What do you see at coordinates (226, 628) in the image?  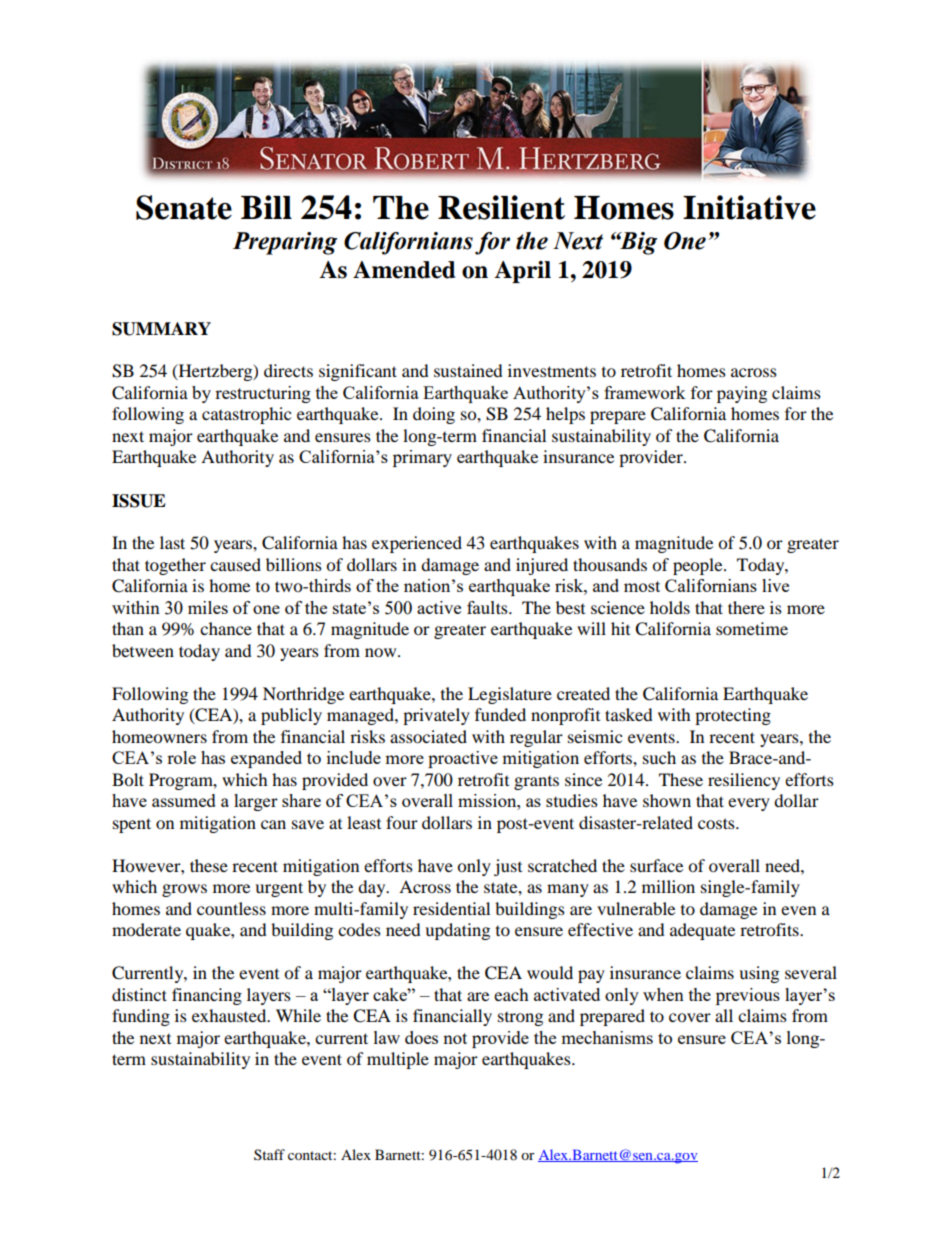 I see `chance` at bounding box center [226, 628].
